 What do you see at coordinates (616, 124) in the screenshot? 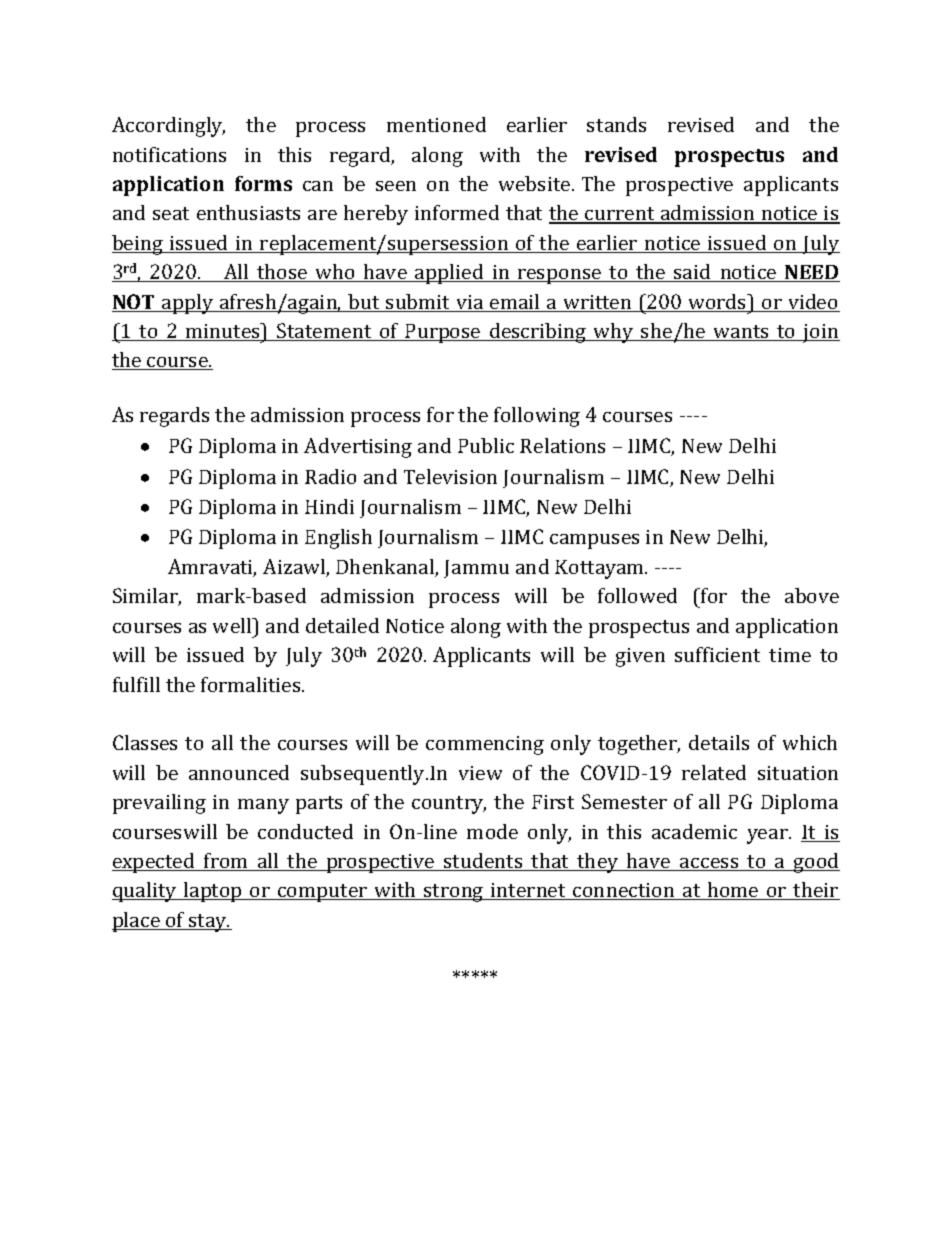
I see `stands` at bounding box center [616, 124].
